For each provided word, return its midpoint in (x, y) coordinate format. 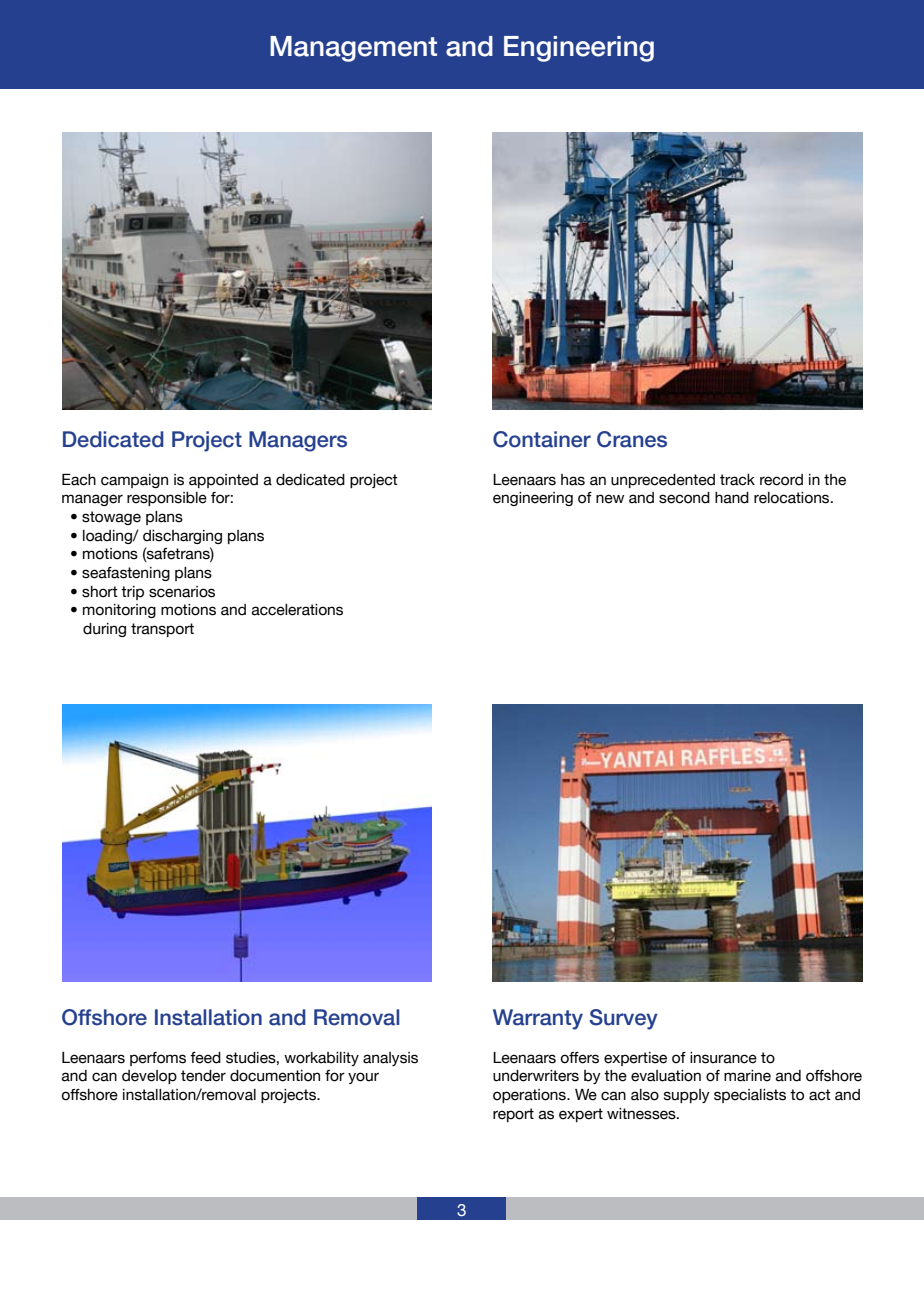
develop (149, 1077)
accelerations (297, 610)
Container (542, 439)
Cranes (632, 439)
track (737, 480)
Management (353, 49)
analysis (390, 1059)
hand (732, 498)
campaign (134, 481)
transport (162, 630)
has (573, 480)
